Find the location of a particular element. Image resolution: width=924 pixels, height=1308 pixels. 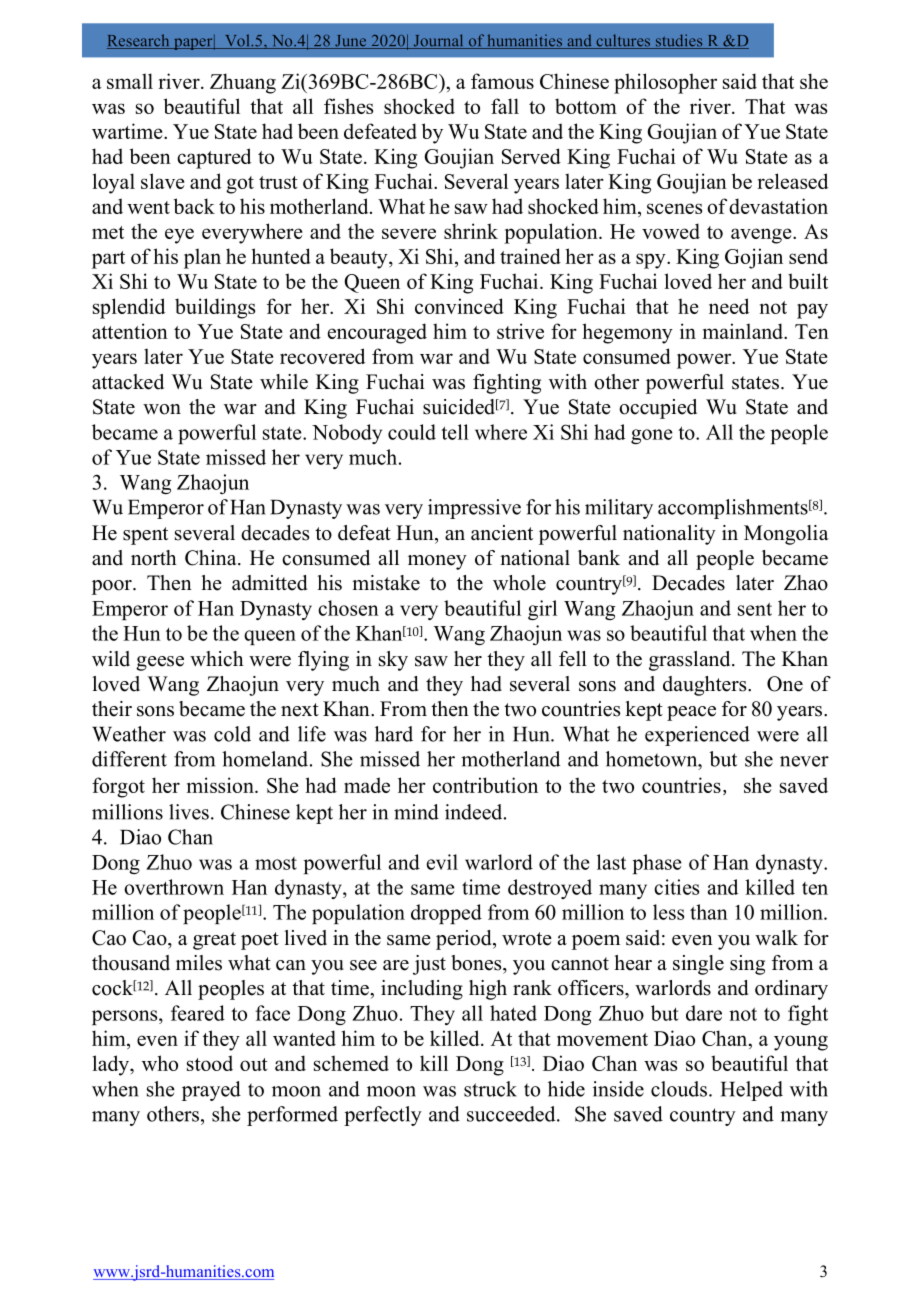

lives is located at coordinates (189, 812).
